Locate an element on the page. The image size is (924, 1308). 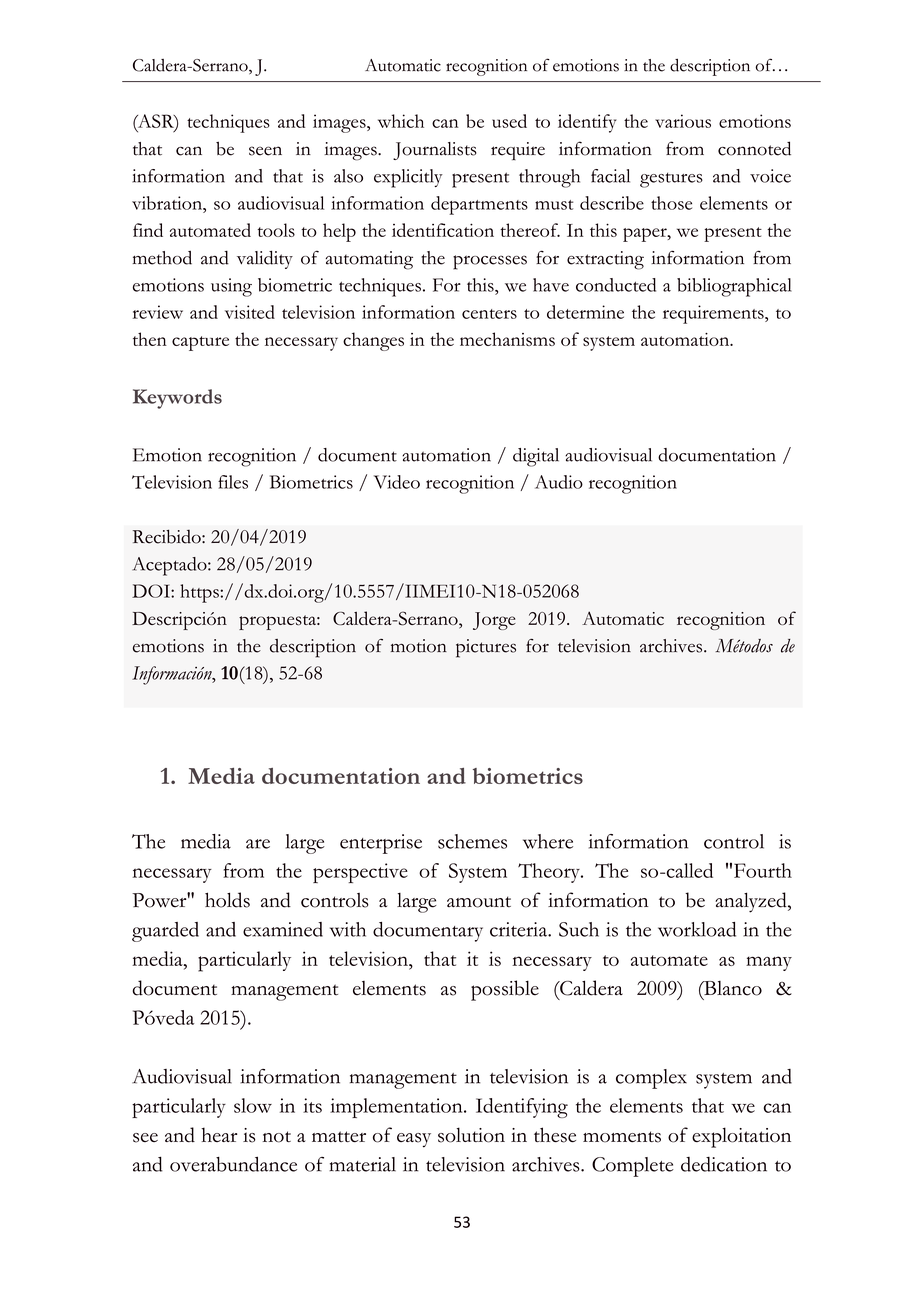
solution is located at coordinates (471, 1135).
